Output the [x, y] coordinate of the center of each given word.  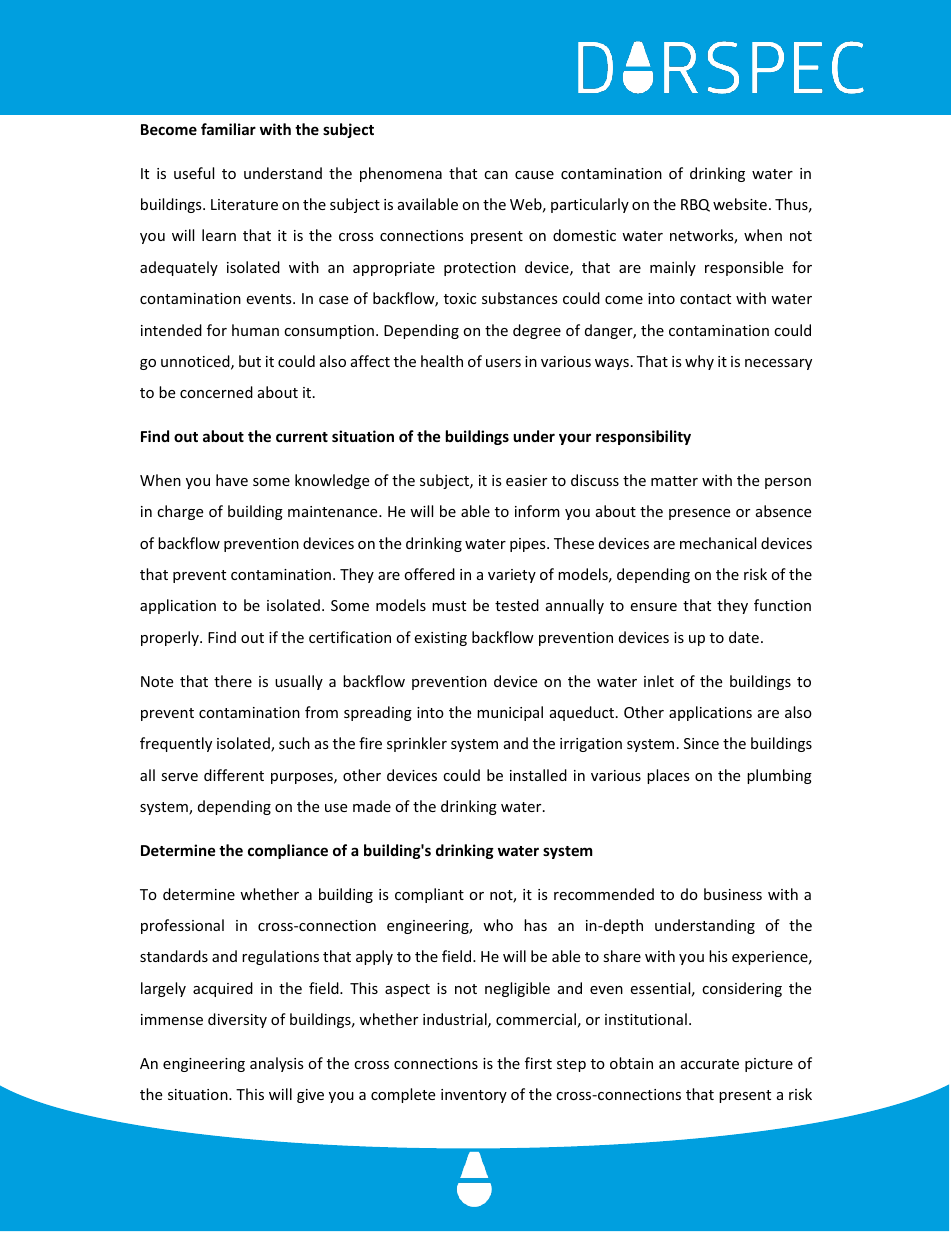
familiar [228, 129]
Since [701, 743]
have [232, 480]
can [496, 175]
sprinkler [417, 744]
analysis [277, 1064]
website [740, 204]
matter [674, 481]
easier [526, 480]
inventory [474, 1096]
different [234, 775]
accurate [710, 1064]
